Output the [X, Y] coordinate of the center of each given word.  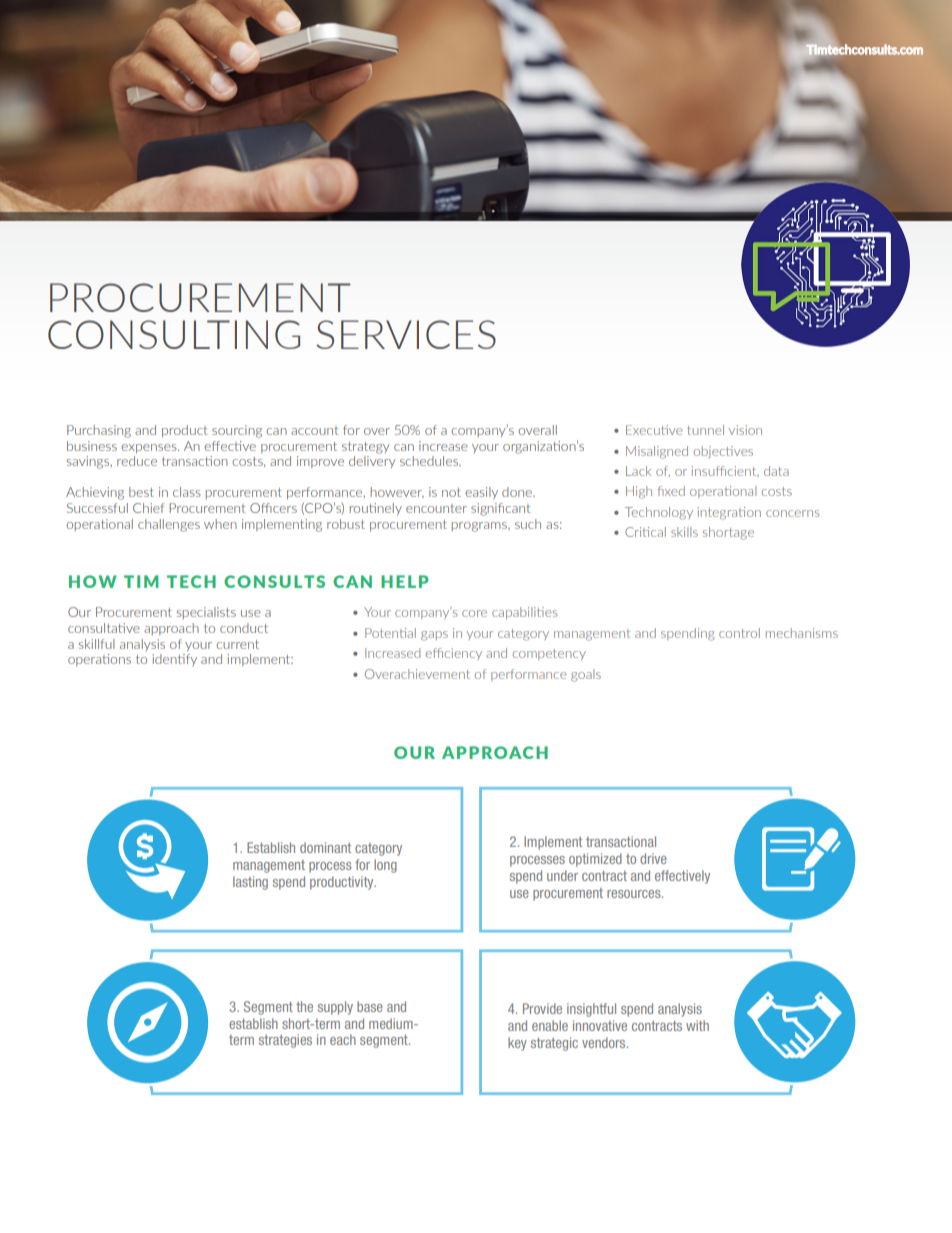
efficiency [454, 654]
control [739, 633]
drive [653, 858]
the [304, 1006]
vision [745, 430]
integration [729, 513]
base [370, 1006]
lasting [250, 883]
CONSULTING [174, 334]
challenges [169, 525]
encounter [436, 508]
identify [174, 660]
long [385, 866]
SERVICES [406, 334]
